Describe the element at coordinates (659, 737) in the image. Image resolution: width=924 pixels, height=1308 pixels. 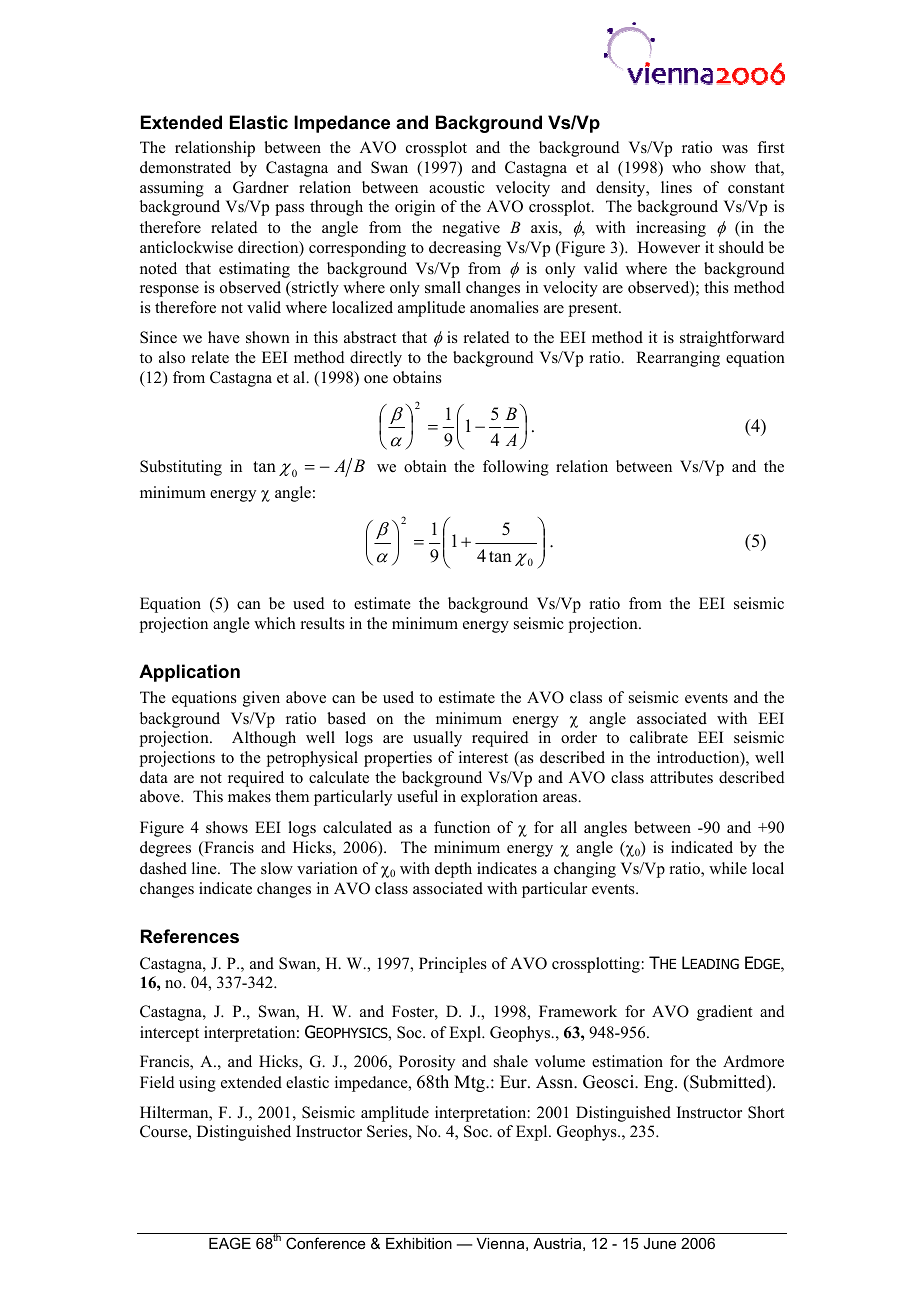
I see `calibrate` at that location.
